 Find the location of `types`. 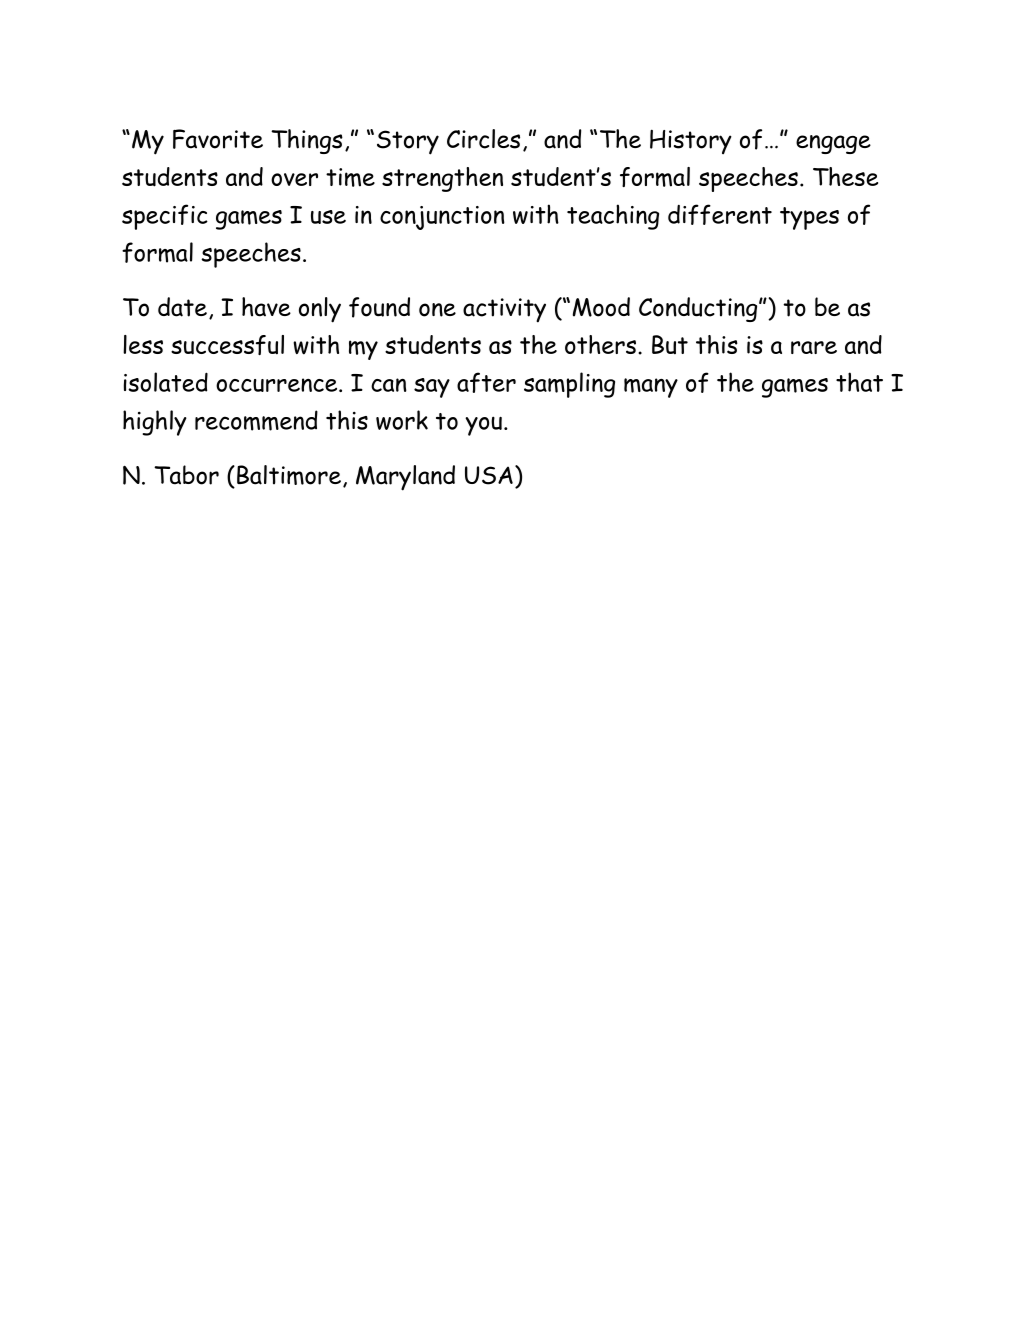

types is located at coordinates (809, 218).
